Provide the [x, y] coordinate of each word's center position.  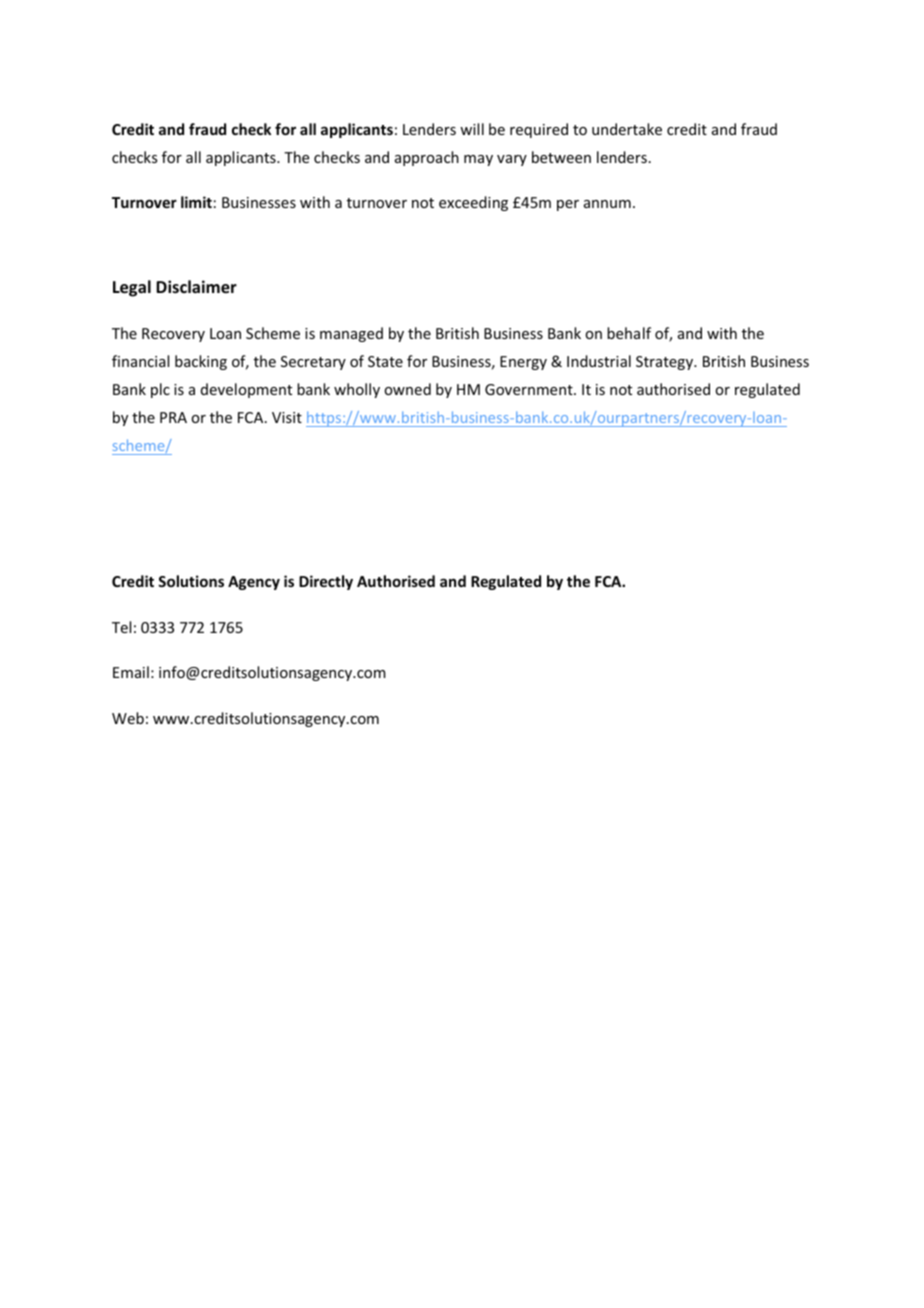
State [385, 361]
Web [128, 718]
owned [407, 389]
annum [607, 204]
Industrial [599, 361]
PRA [173, 417]
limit [196, 202]
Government [530, 389]
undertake [627, 129]
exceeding [473, 203]
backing [201, 362]
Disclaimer [196, 287]
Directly [326, 582]
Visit [287, 417]
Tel [121, 627]
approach [427, 158]
